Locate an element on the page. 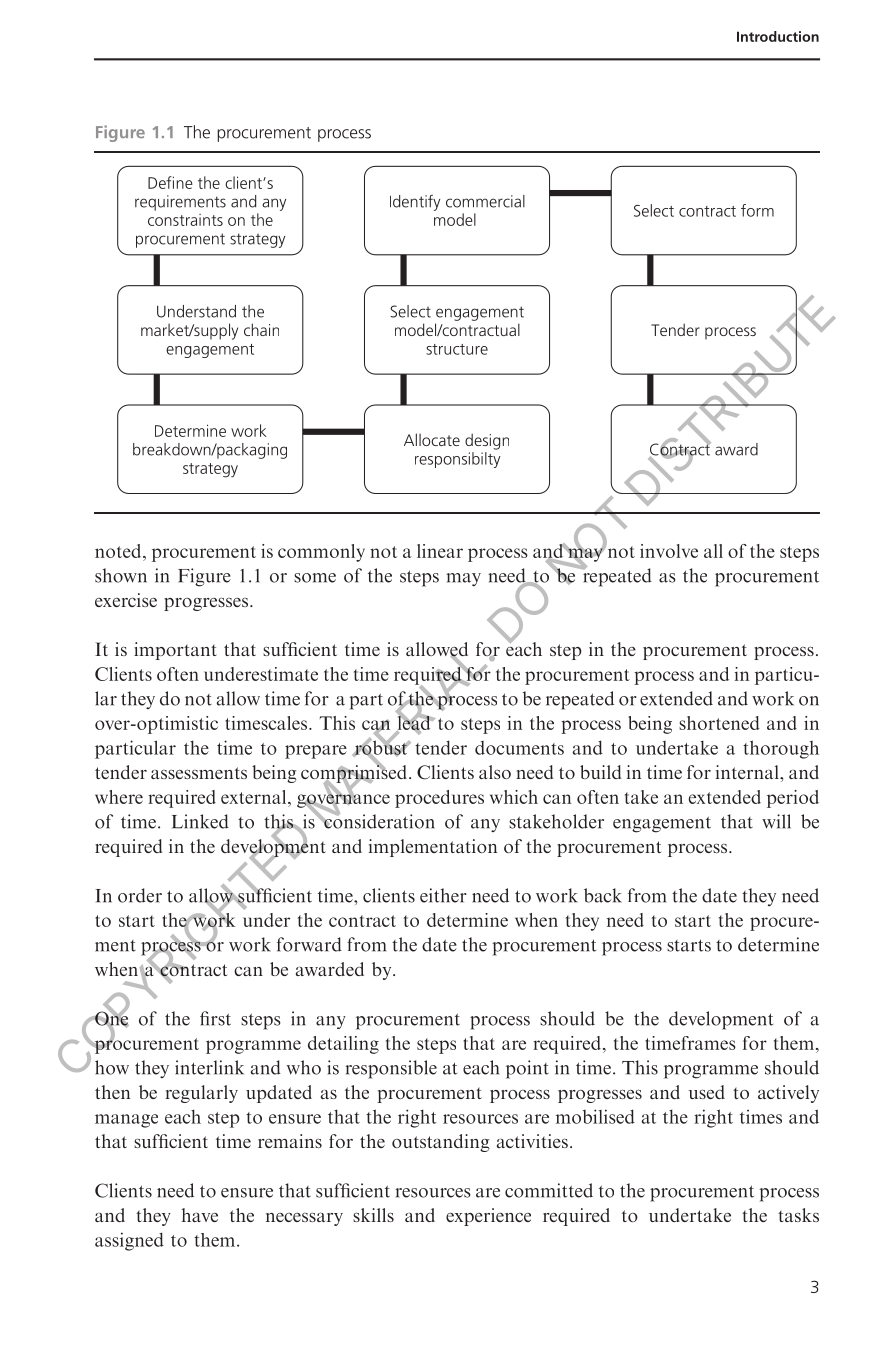 The width and height of the image is (892, 1372). Define is located at coordinates (170, 182).
